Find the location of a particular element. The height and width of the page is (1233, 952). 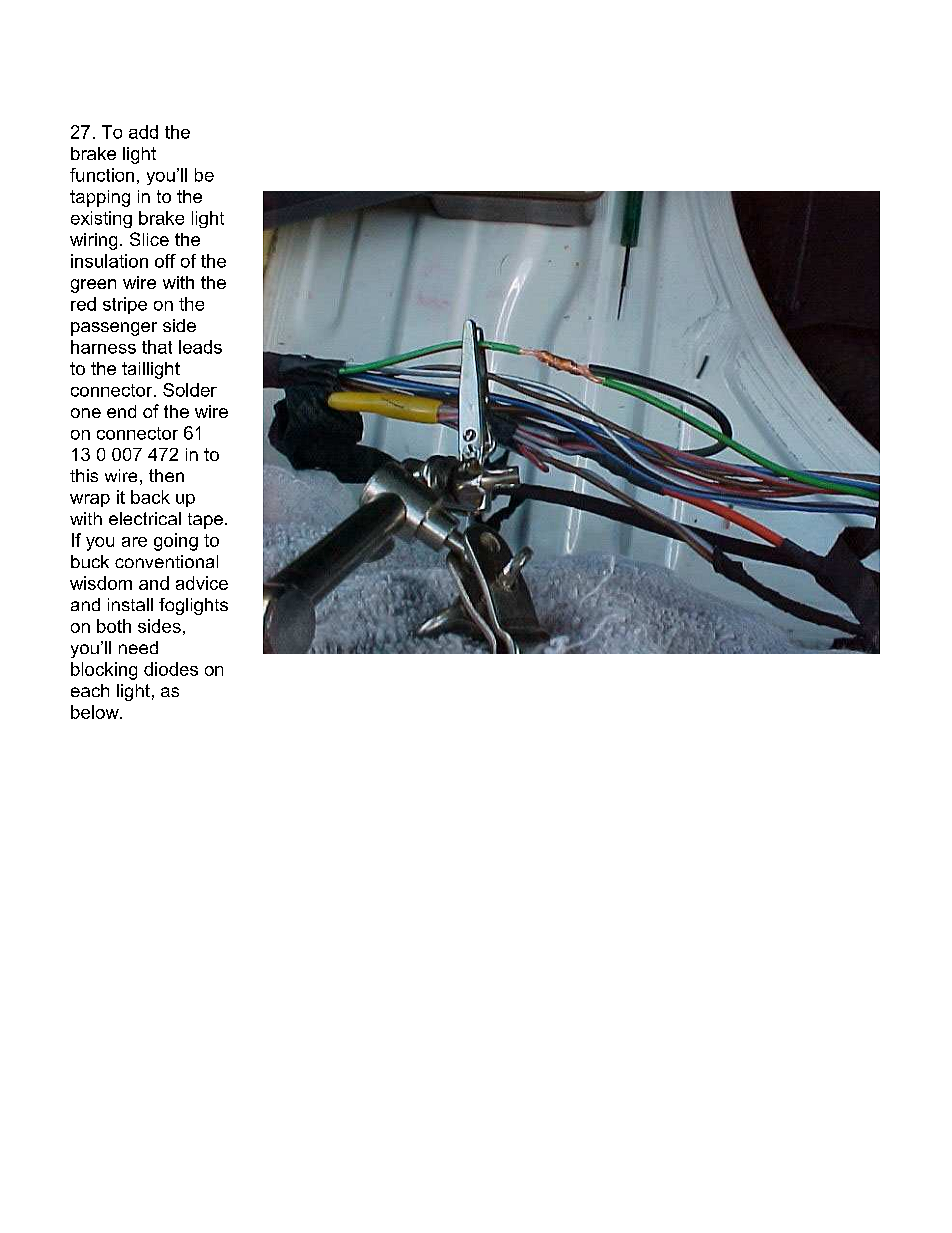

diodes is located at coordinates (171, 669).
